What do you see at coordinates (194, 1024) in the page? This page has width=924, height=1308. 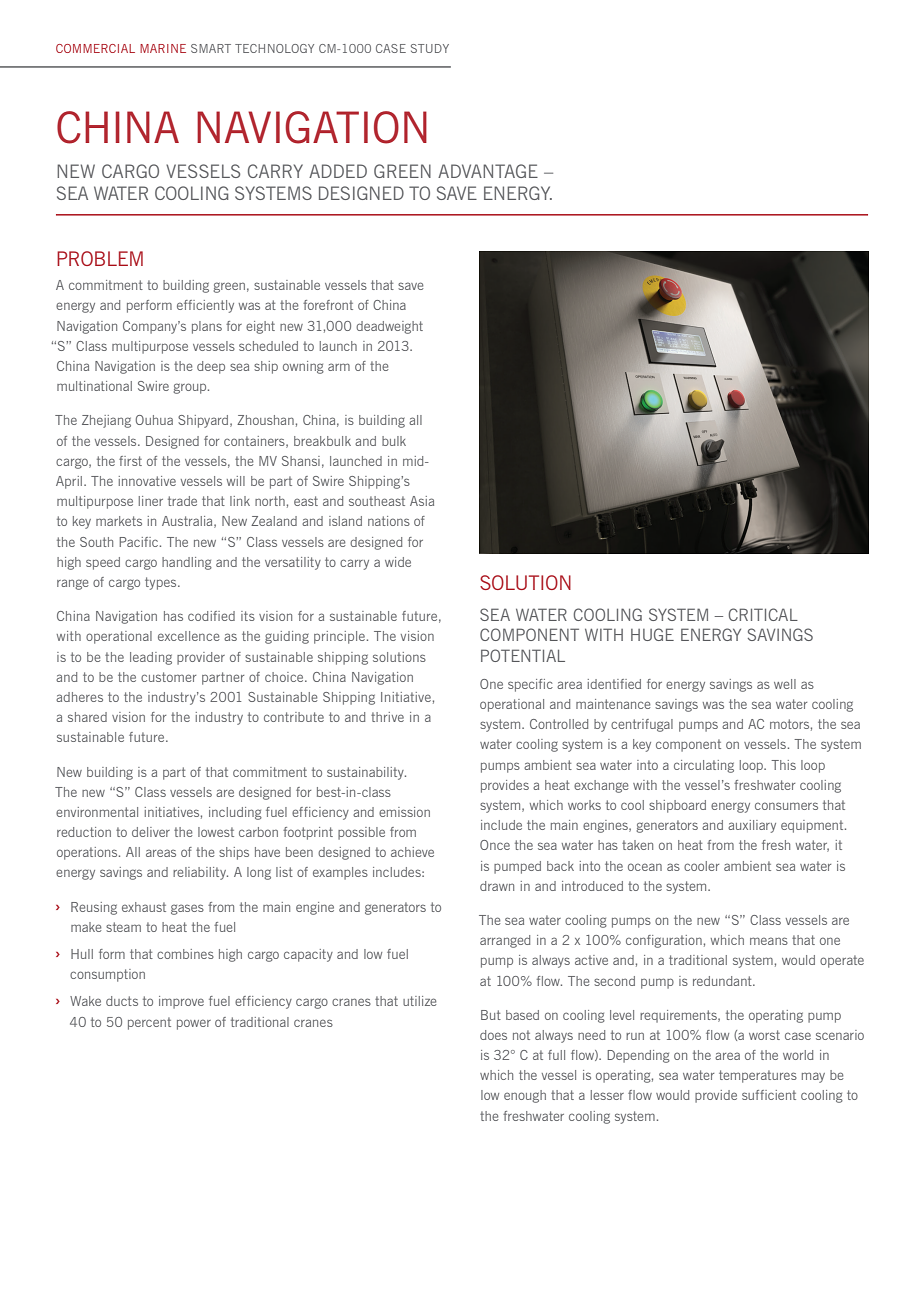 I see `power` at bounding box center [194, 1024].
